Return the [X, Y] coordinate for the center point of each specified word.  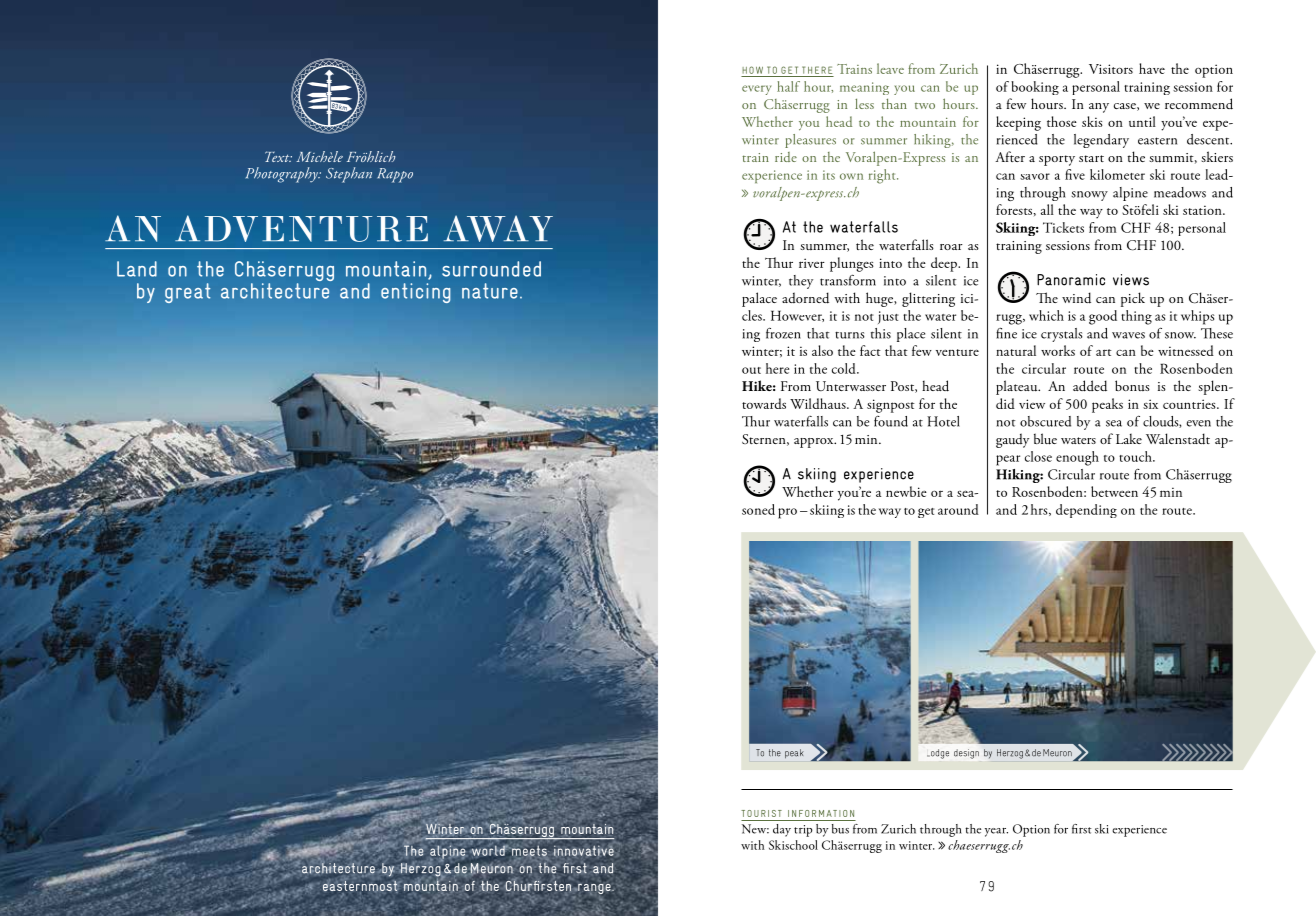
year [996, 832]
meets [528, 851]
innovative [584, 850]
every [756, 90]
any [1099, 108]
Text [278, 156]
